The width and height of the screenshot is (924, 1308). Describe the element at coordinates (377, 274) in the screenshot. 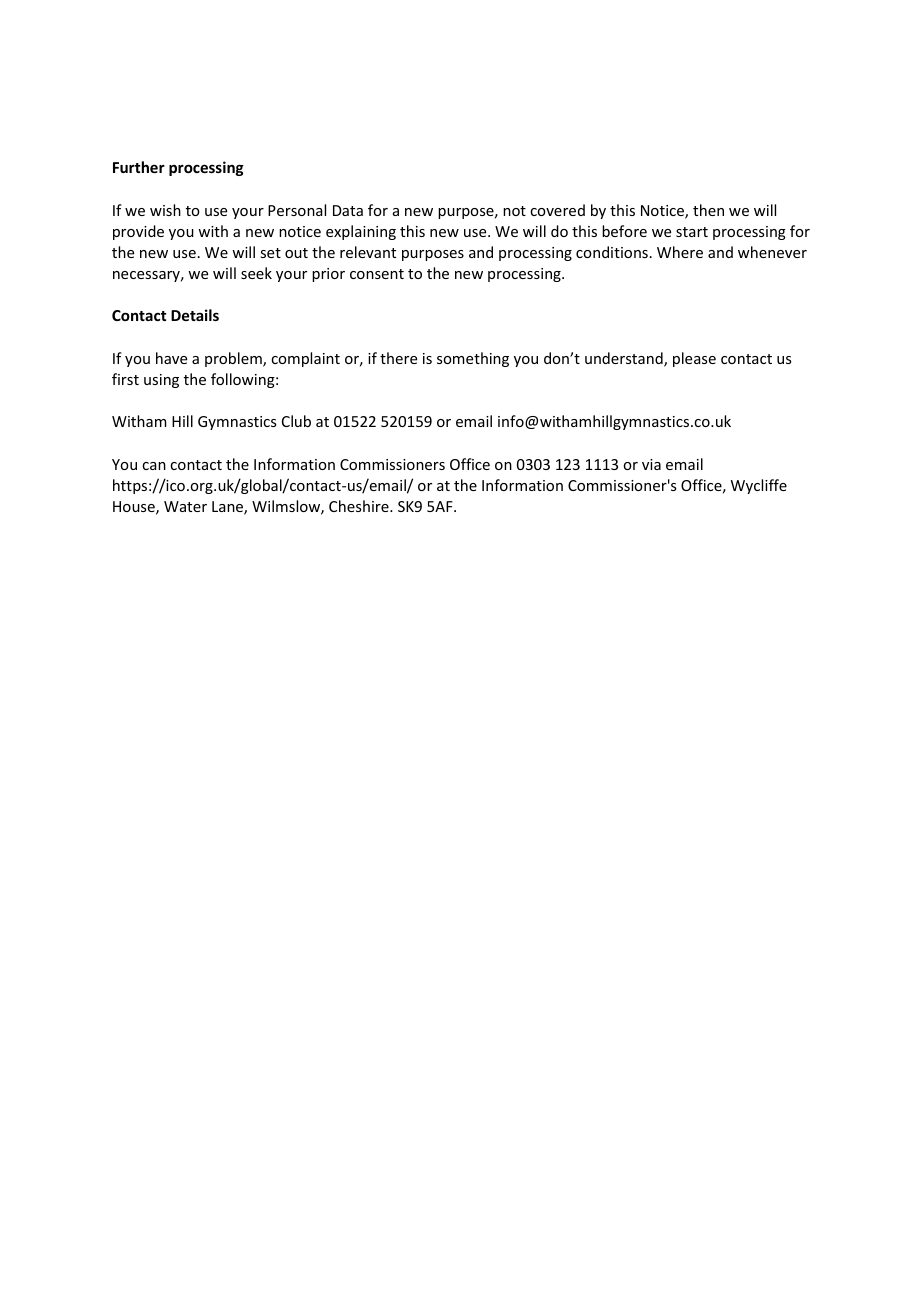

I see `consent` at that location.
